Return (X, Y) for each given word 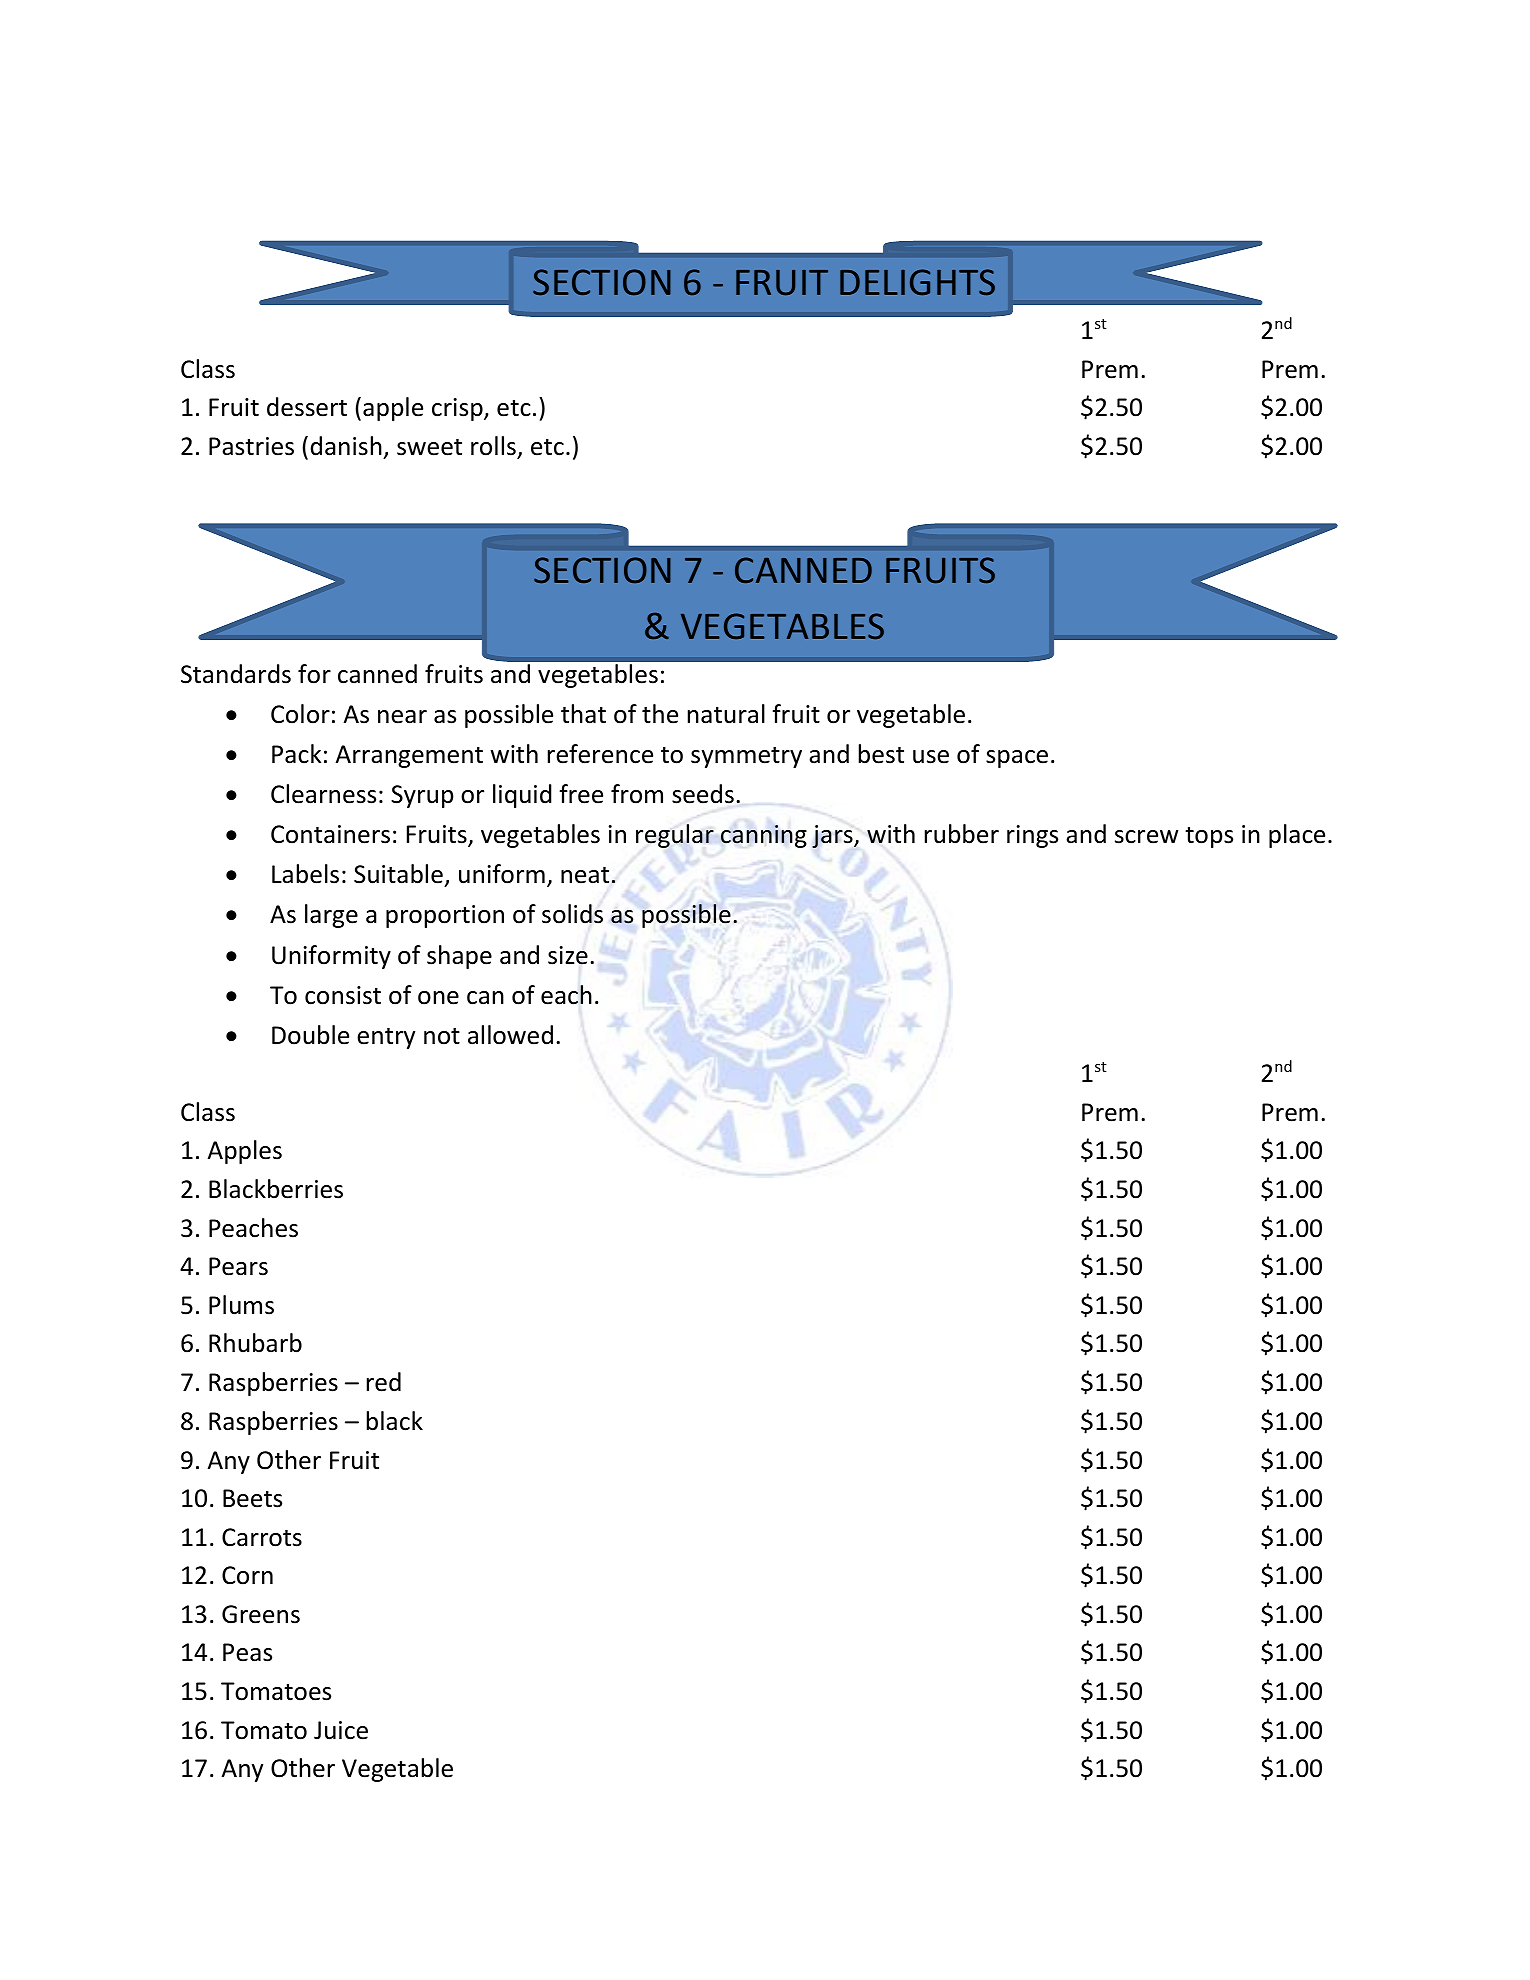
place (1297, 836)
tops (1209, 837)
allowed (510, 1035)
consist (343, 995)
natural (726, 714)
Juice (341, 1730)
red (384, 1382)
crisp (458, 409)
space (1017, 759)
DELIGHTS (917, 282)
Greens (261, 1614)
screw (1146, 837)
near (402, 717)
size (568, 955)
